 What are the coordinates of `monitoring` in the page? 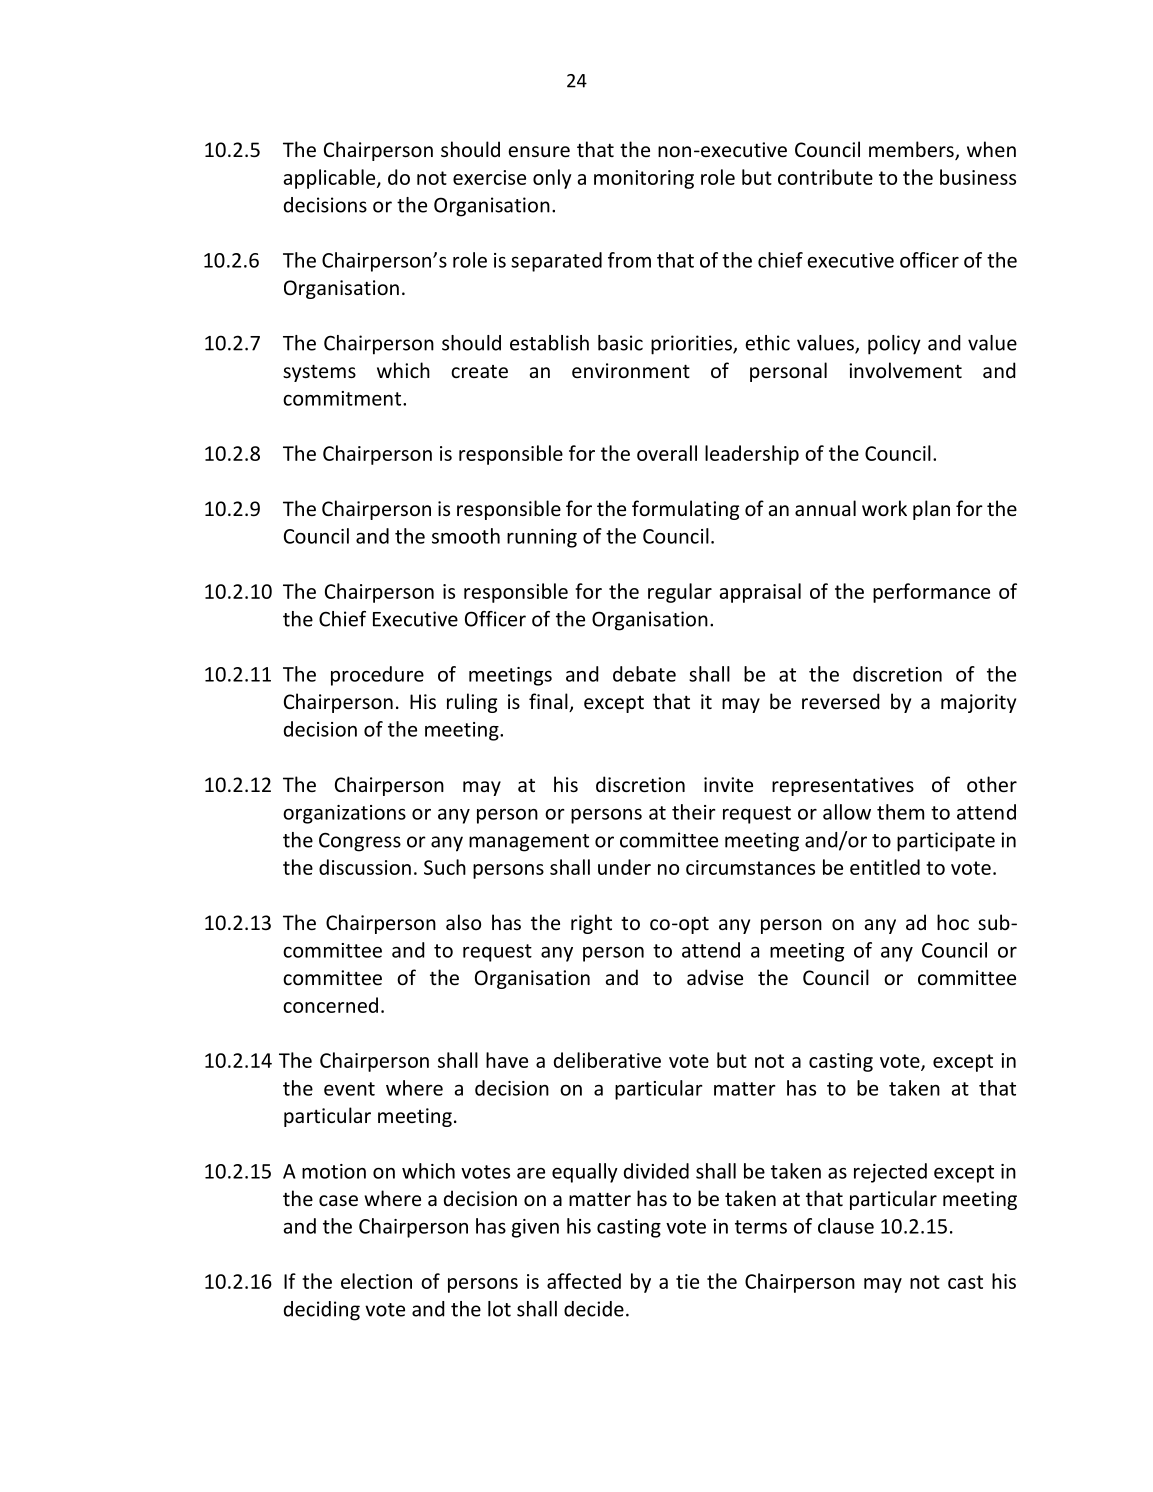 It's located at (644, 179).
